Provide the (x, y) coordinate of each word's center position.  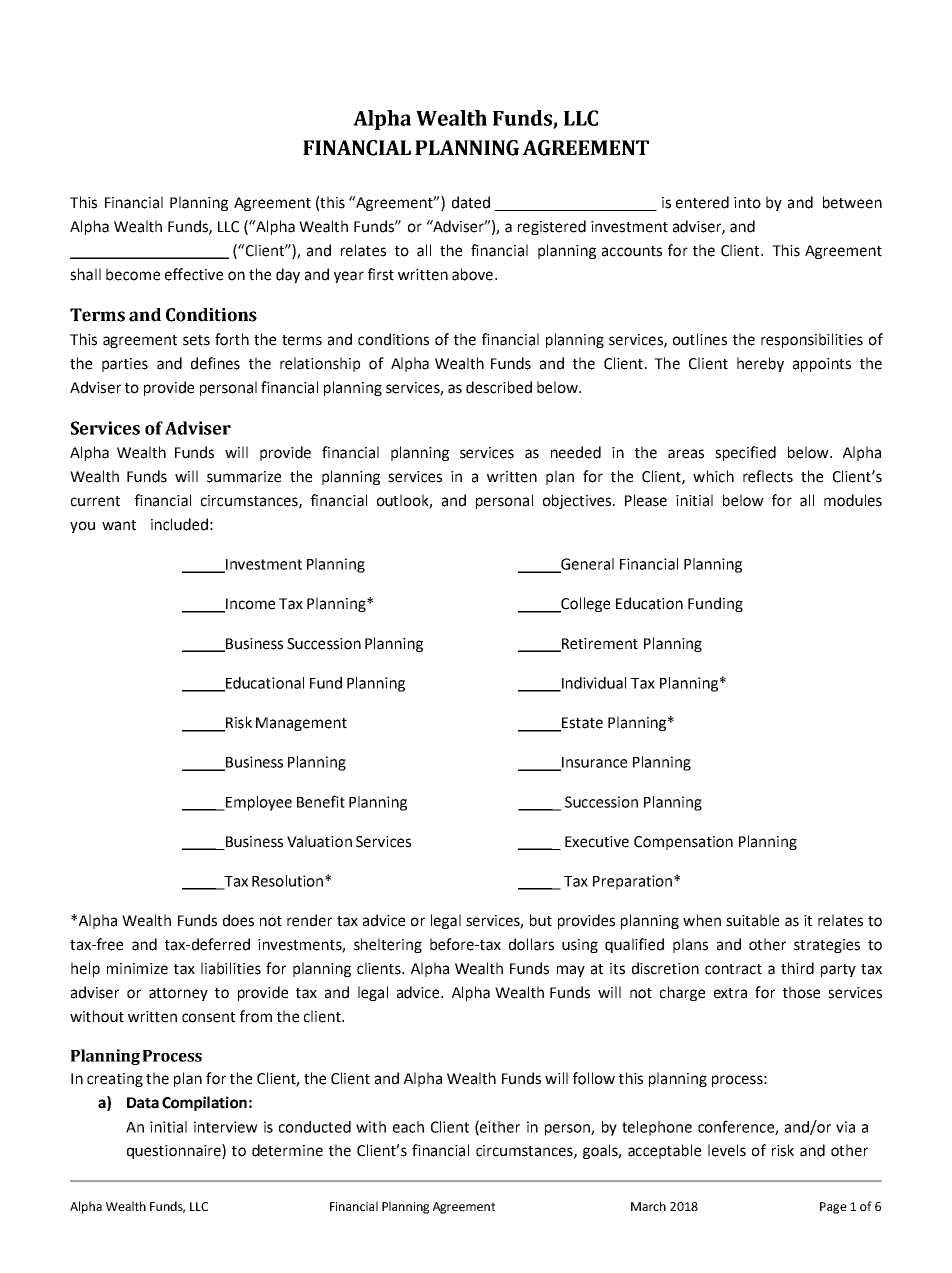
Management (301, 724)
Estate (581, 724)
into (747, 203)
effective (194, 274)
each (408, 1127)
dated (471, 202)
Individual (592, 684)
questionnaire (175, 1151)
